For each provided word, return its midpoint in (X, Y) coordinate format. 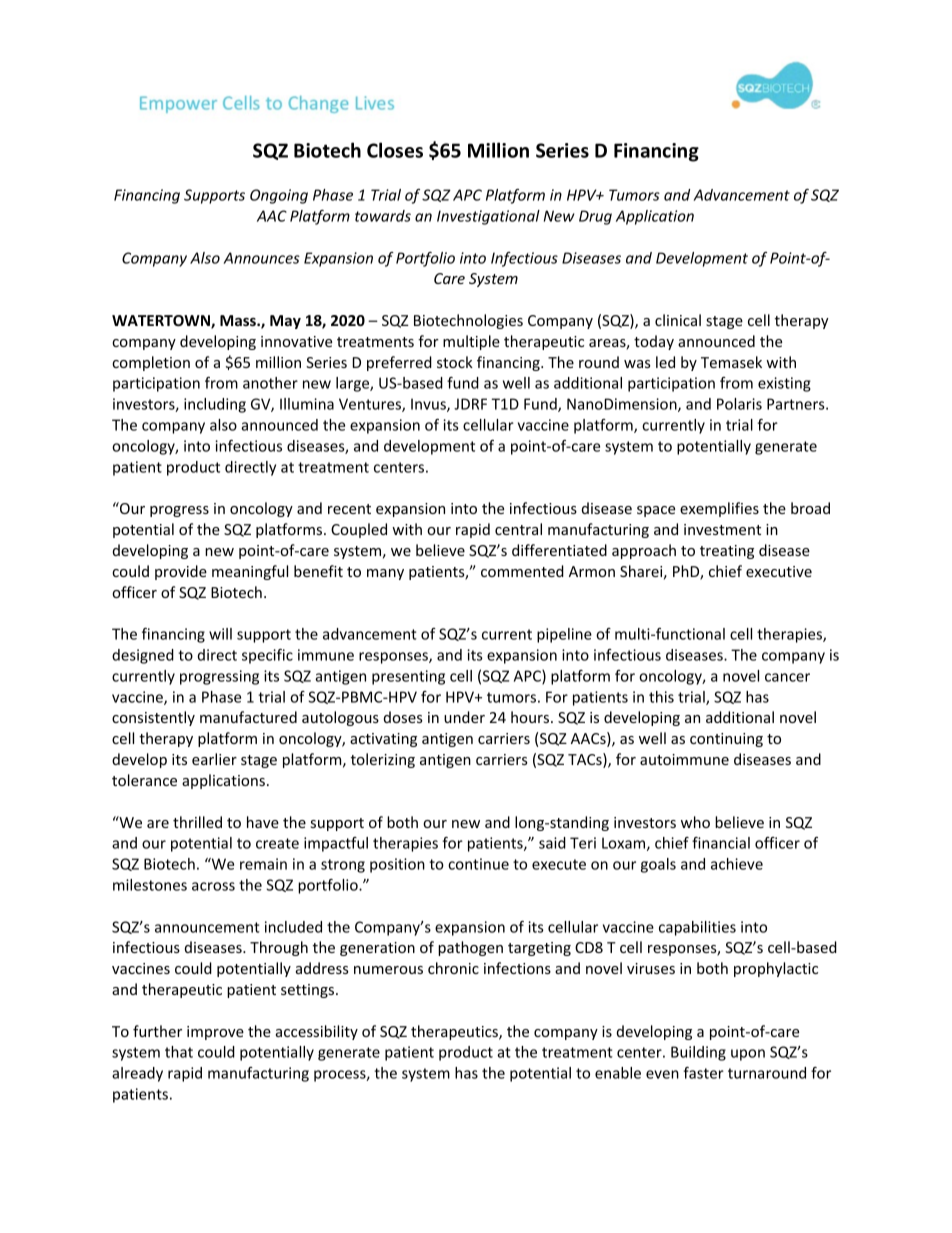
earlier (214, 759)
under (464, 717)
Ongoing (279, 196)
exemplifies (719, 509)
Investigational (488, 217)
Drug (595, 217)
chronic (453, 968)
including (215, 405)
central (518, 529)
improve (215, 1033)
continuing (726, 740)
